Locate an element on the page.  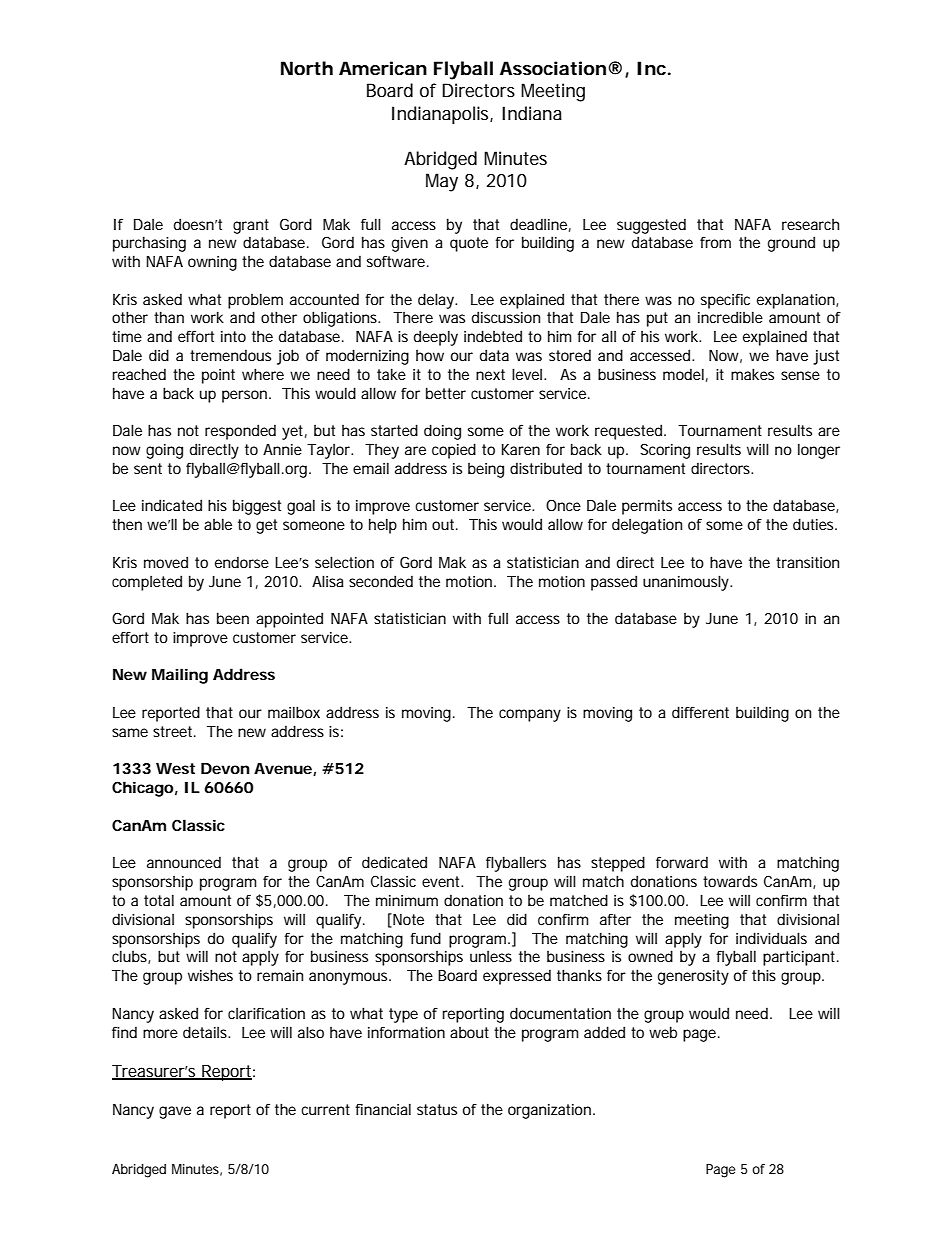
company is located at coordinates (530, 715).
